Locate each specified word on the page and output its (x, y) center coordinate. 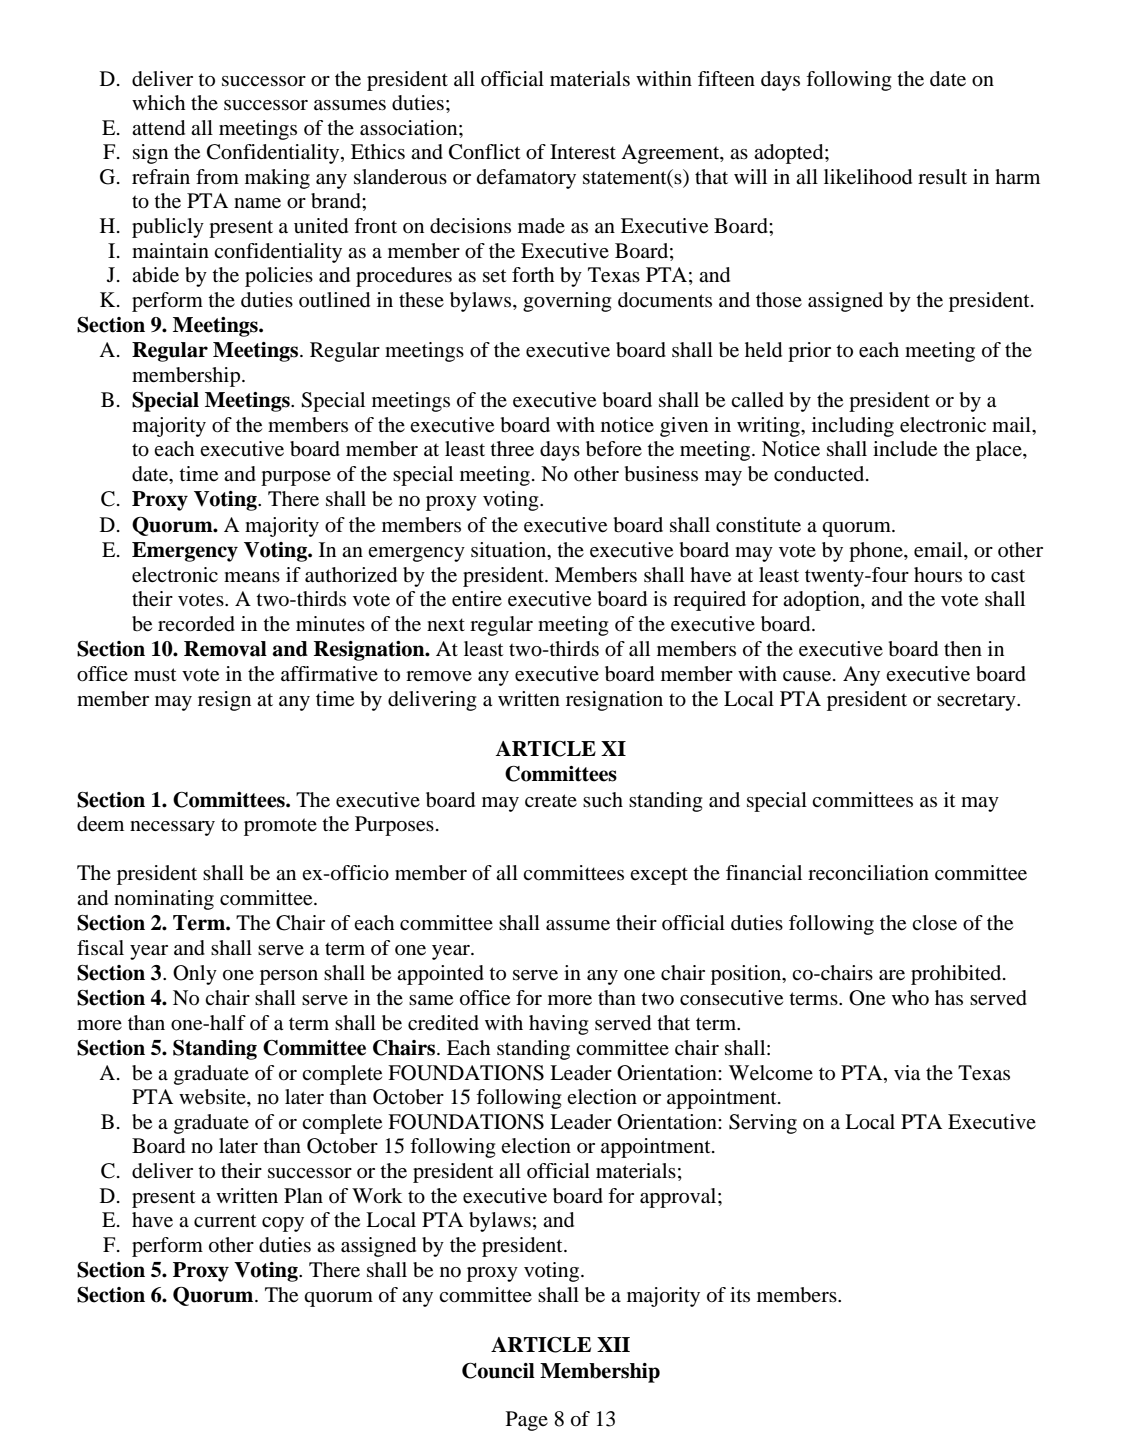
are (892, 975)
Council (498, 1370)
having (558, 1025)
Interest (583, 151)
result (942, 177)
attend (158, 128)
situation (509, 550)
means (252, 577)
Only (195, 975)
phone (877, 552)
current (225, 1221)
